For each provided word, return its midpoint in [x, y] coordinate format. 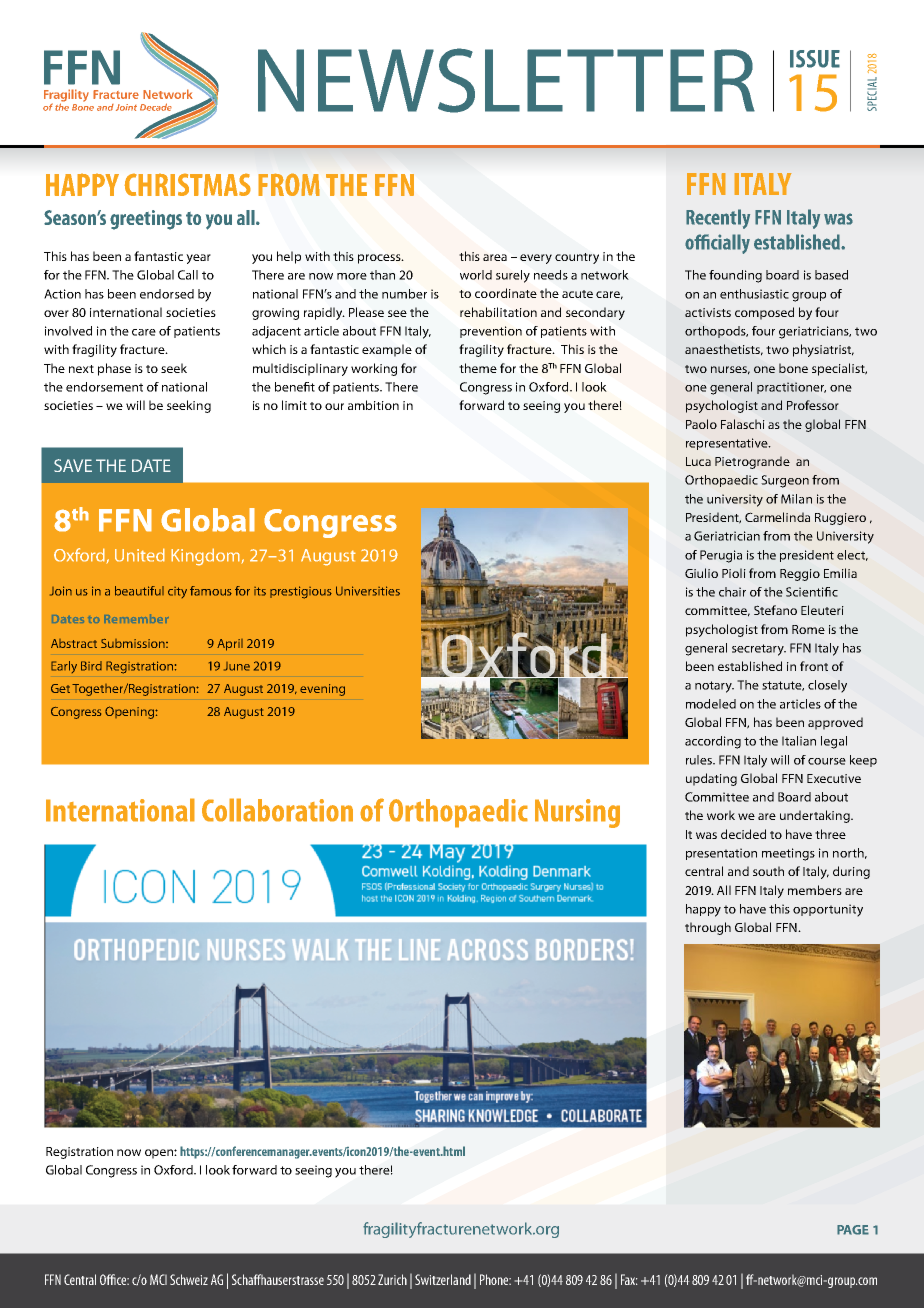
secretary [759, 650]
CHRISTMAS [187, 184]
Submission [134, 643]
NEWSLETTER [506, 80]
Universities [368, 591]
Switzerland [443, 1279]
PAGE [853, 1230]
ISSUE [815, 59]
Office [114, 1279]
